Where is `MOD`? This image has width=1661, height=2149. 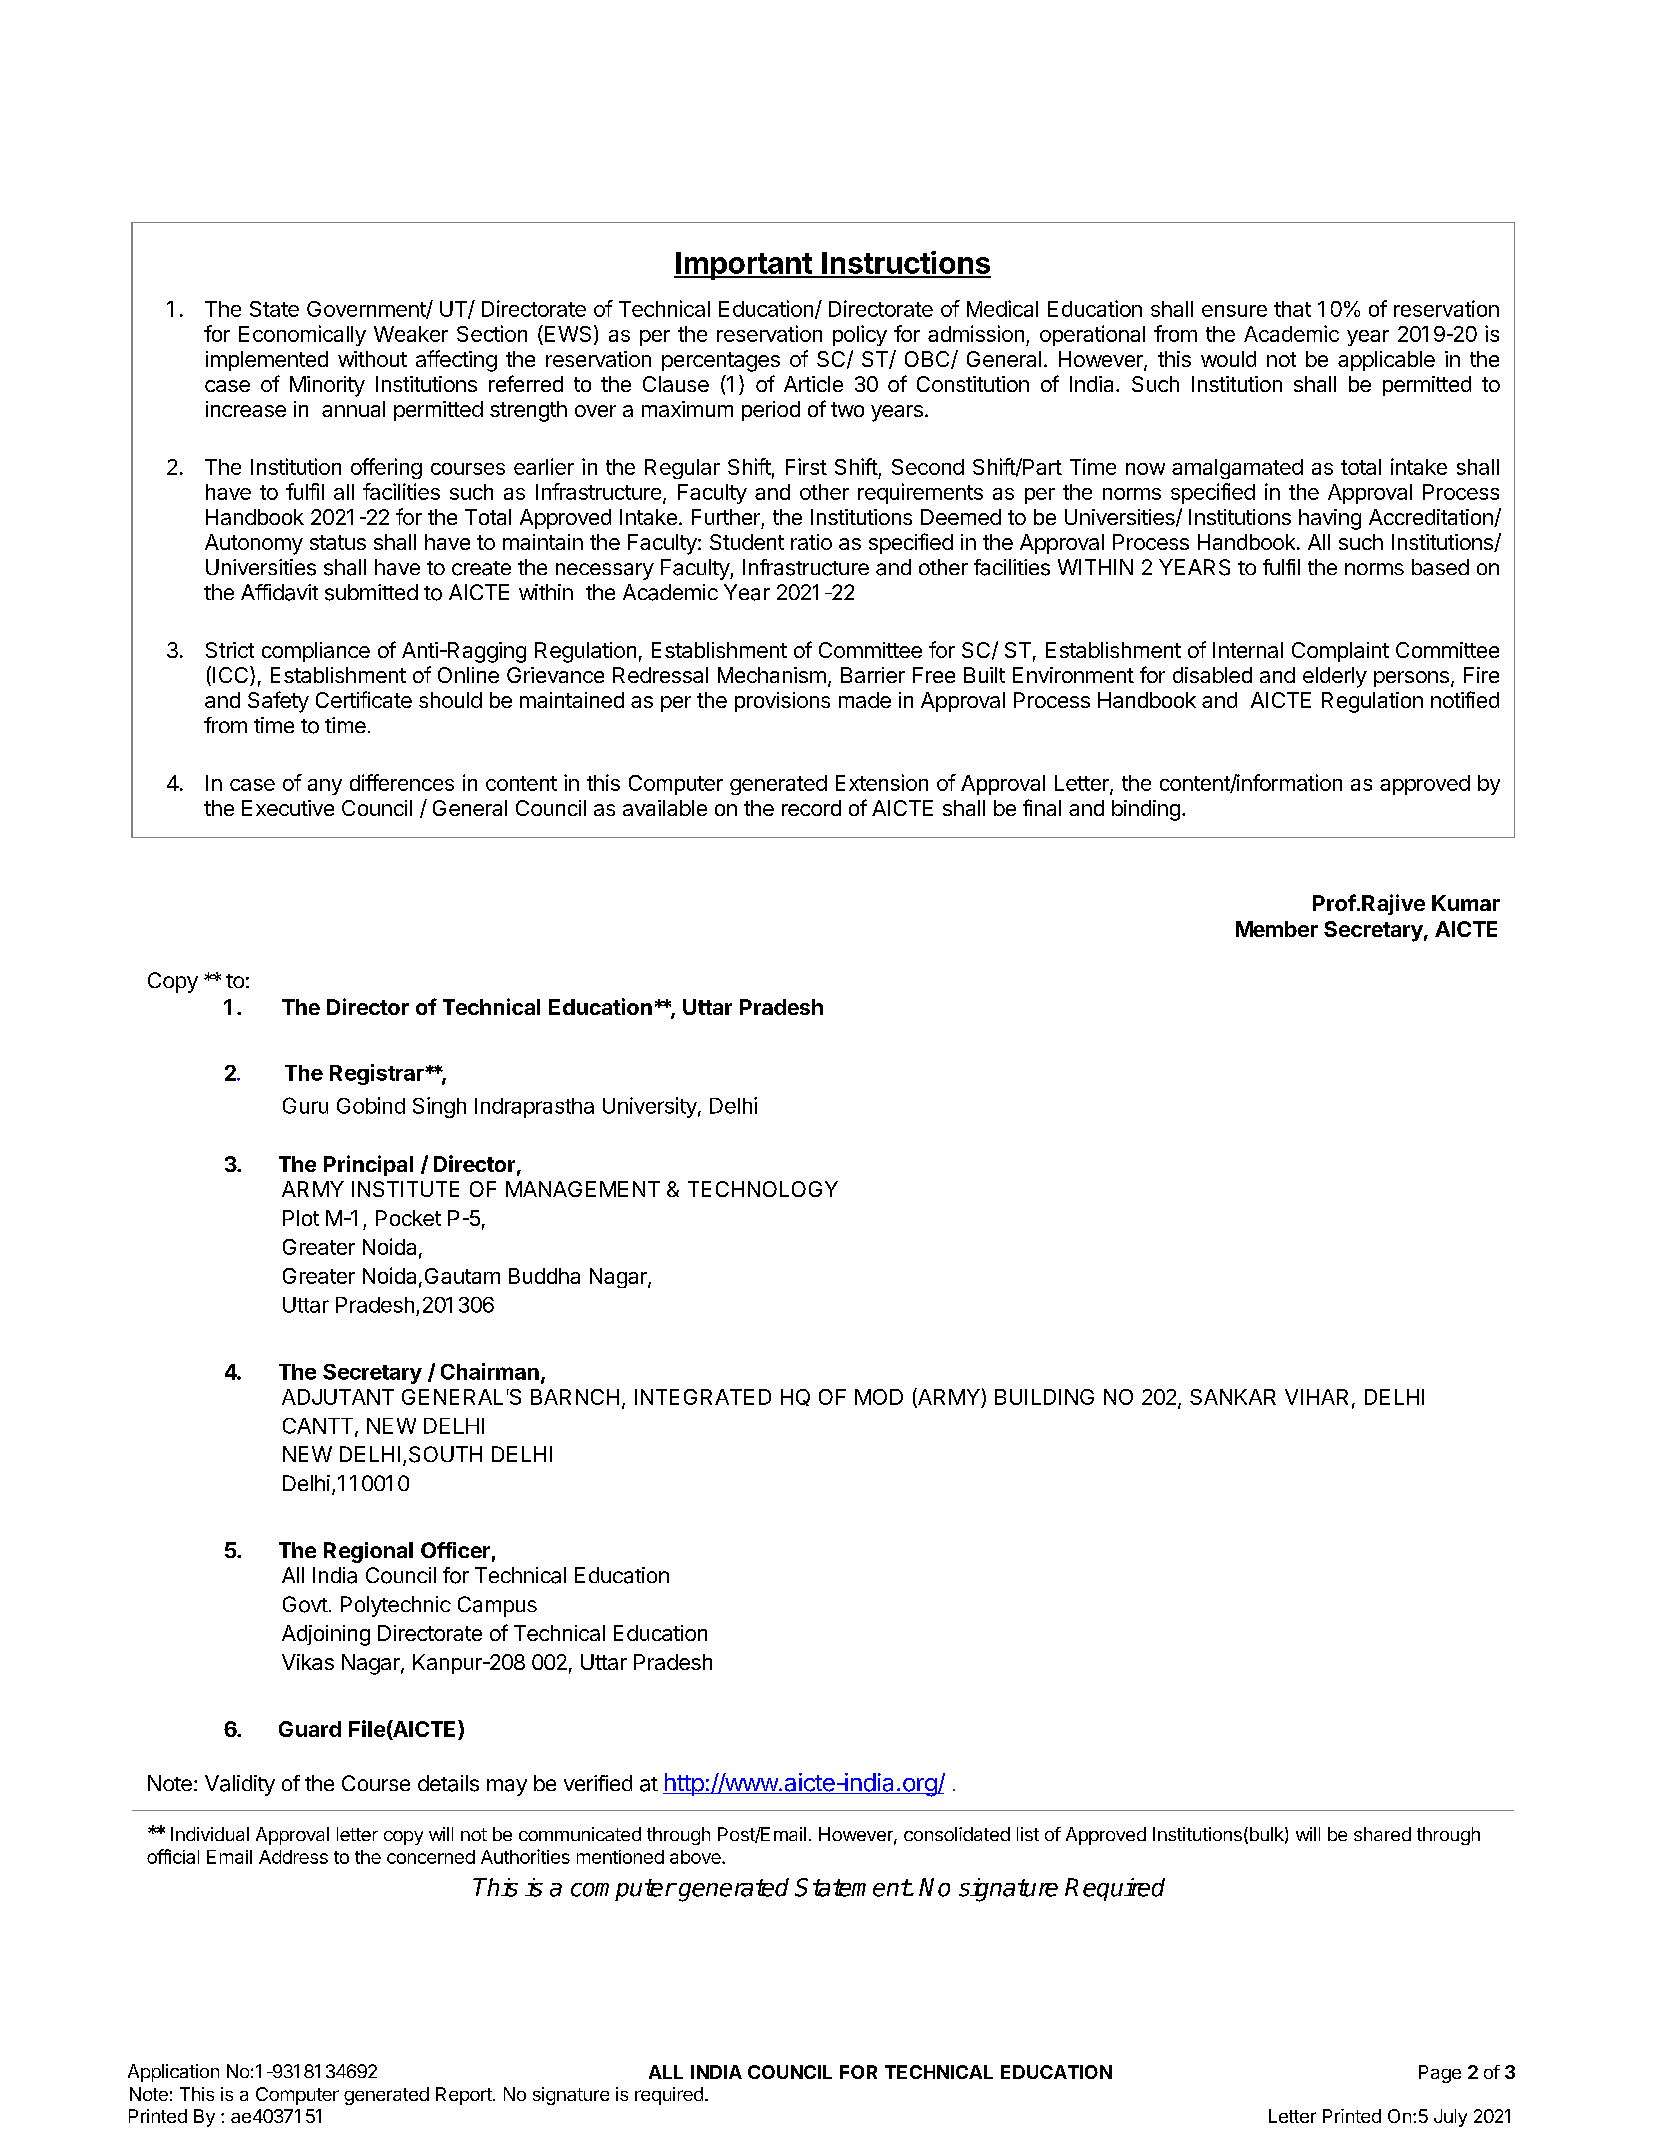
MOD is located at coordinates (879, 1397).
